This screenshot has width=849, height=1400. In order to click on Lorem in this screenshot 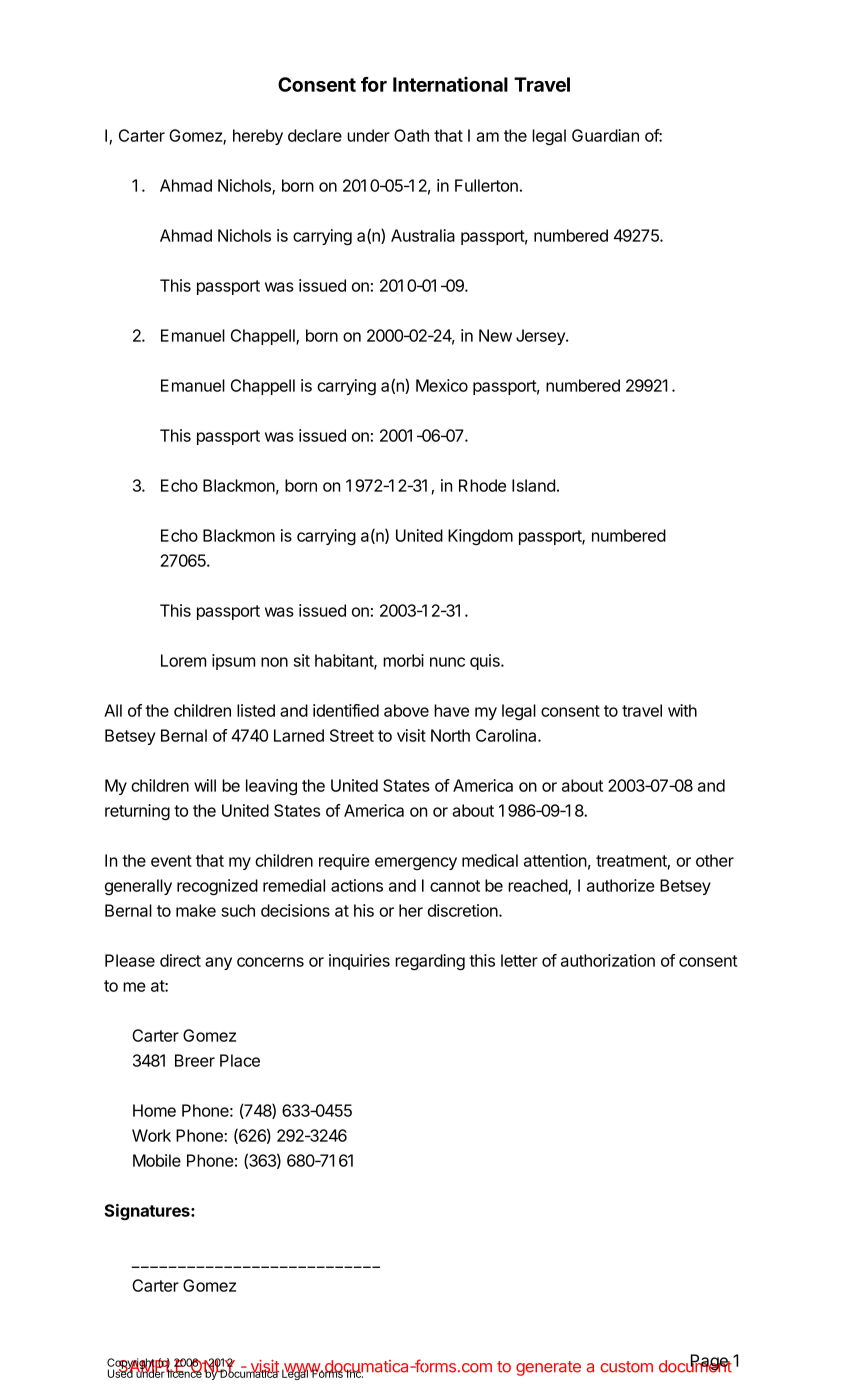, I will do `click(183, 660)`.
